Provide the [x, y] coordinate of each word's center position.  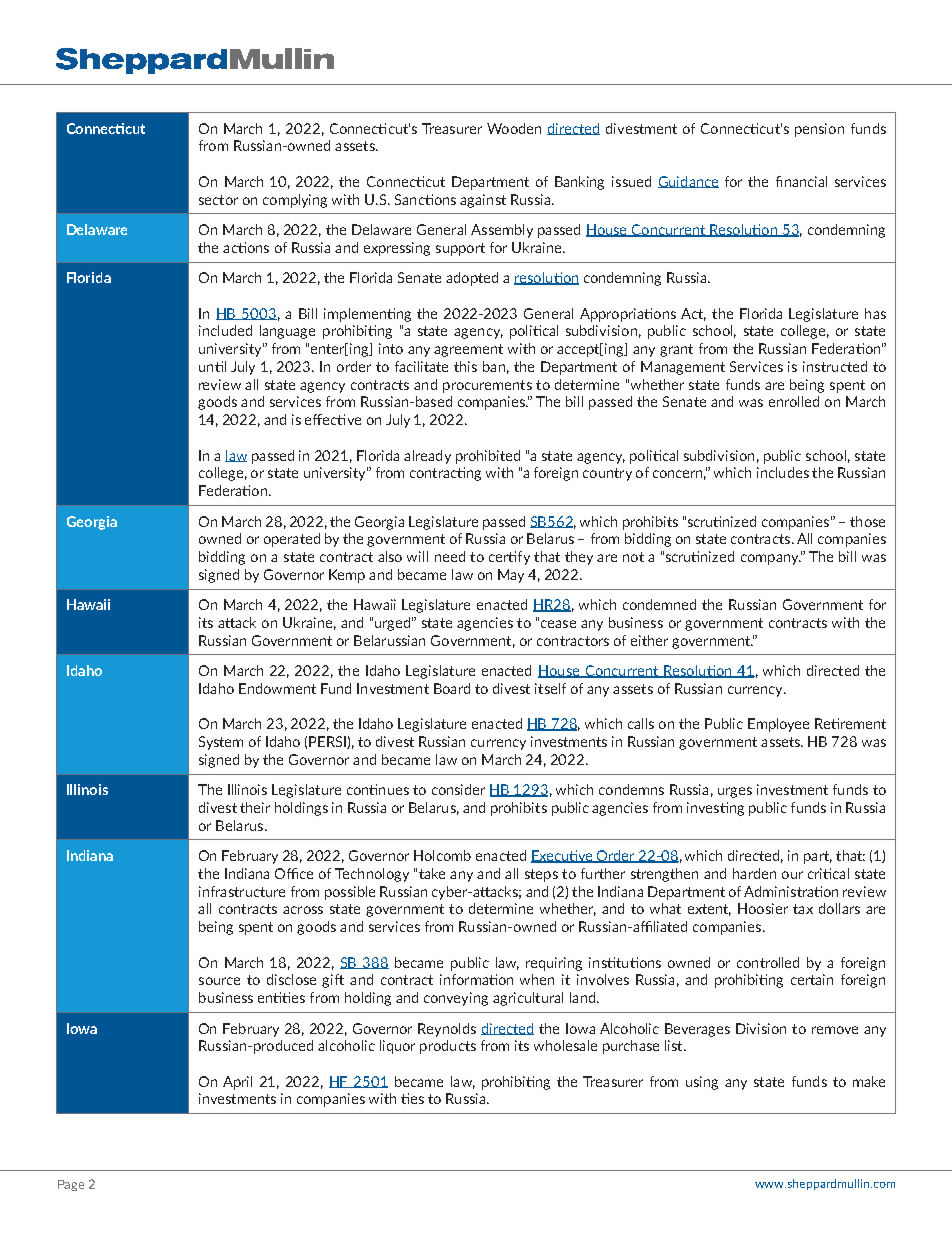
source [219, 981]
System [221, 743]
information [476, 979]
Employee [778, 725]
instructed [835, 366]
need [450, 556]
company [771, 559]
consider [458, 789]
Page [71, 1185]
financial [801, 181]
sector [218, 200]
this [465, 366]
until [212, 366]
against [483, 201]
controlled [768, 962]
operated [292, 540]
